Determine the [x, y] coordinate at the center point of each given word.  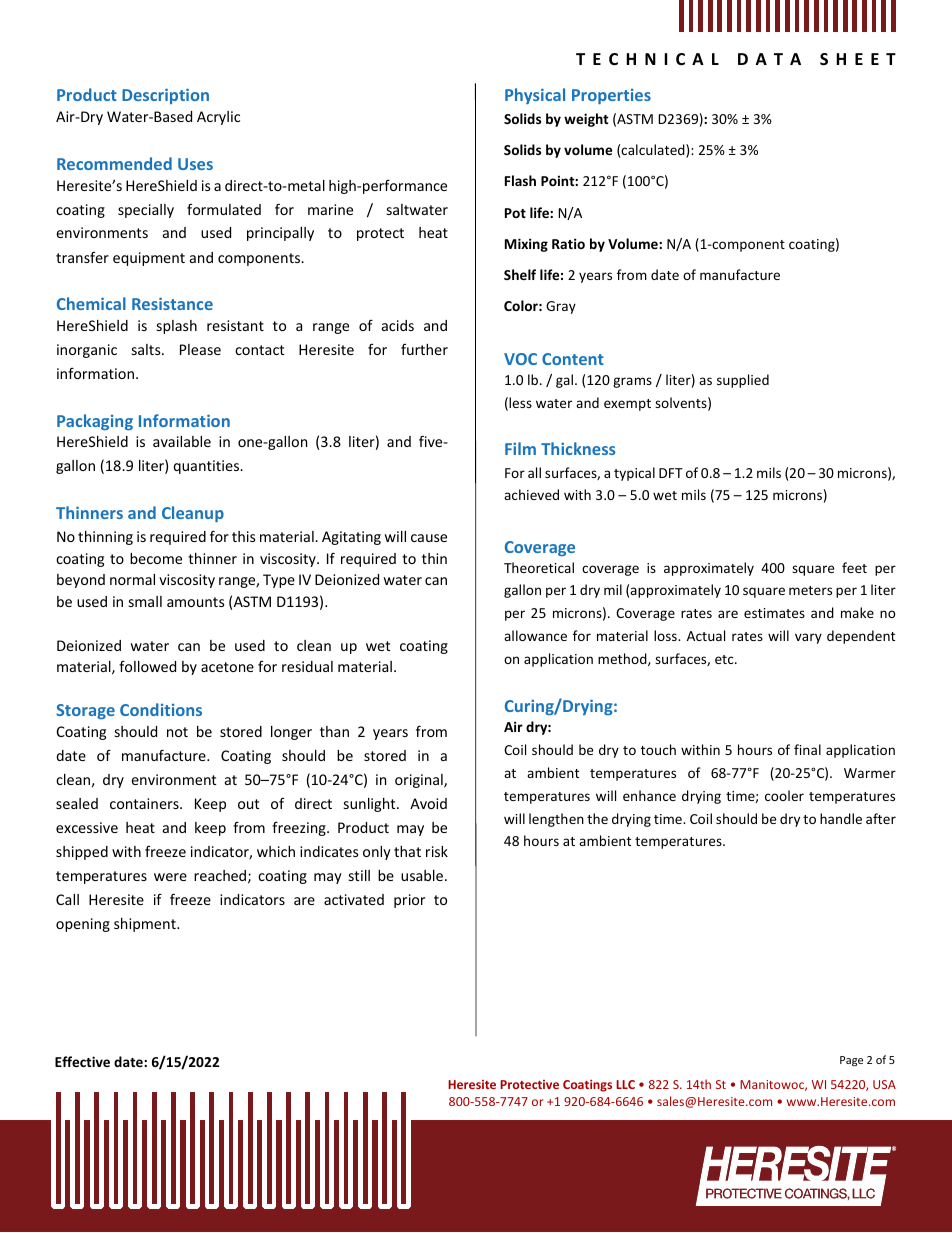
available [182, 441]
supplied [743, 381]
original [420, 781]
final [807, 749]
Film [520, 448]
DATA [769, 59]
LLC [625, 1084]
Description [165, 96]
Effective [82, 1061]
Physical [535, 96]
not [177, 732]
